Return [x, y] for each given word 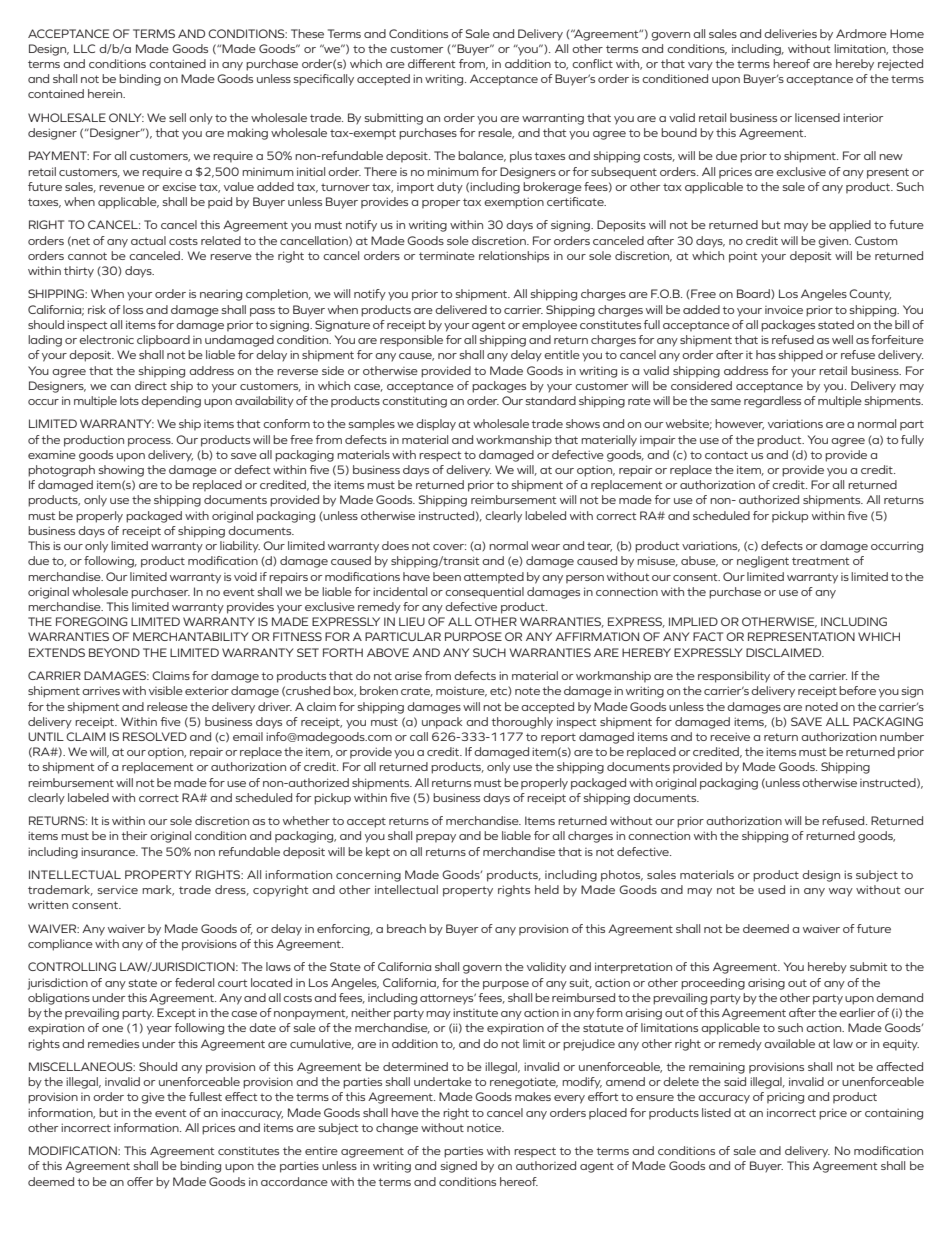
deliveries [790, 33]
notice [485, 1128]
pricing [785, 1098]
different [431, 63]
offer [140, 1181]
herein [106, 93]
